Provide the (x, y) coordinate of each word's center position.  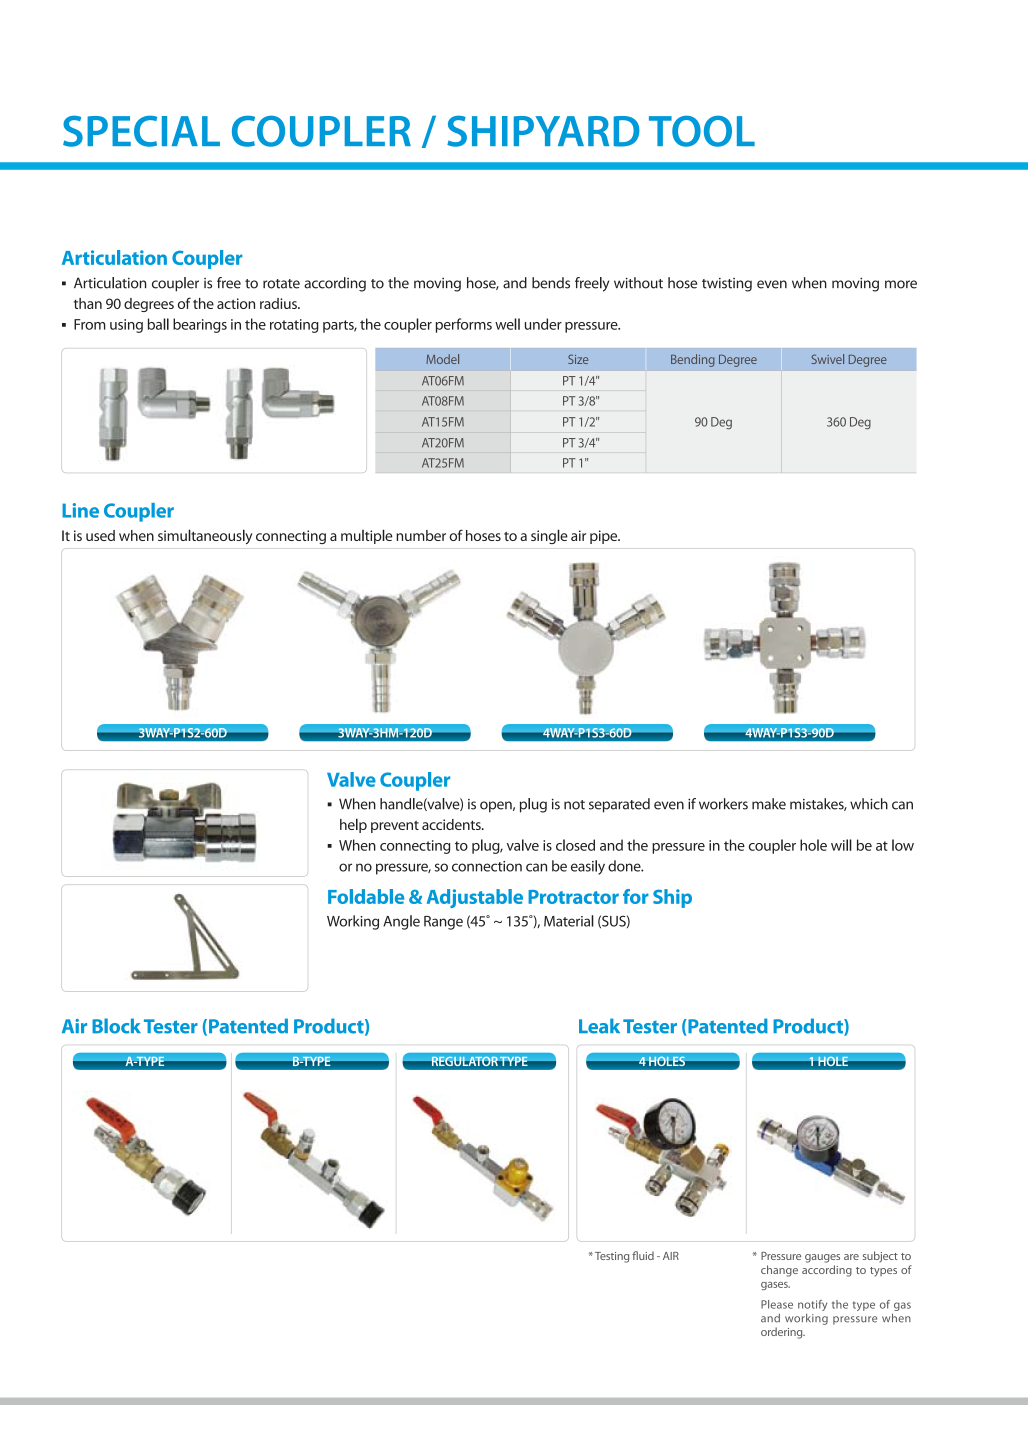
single (549, 536)
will (841, 845)
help (353, 825)
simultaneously (205, 536)
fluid (643, 1255)
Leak (599, 1026)
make (769, 804)
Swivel (828, 359)
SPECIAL (141, 131)
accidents (452, 824)
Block (116, 1026)
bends (551, 283)
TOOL (702, 131)
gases (775, 1286)
